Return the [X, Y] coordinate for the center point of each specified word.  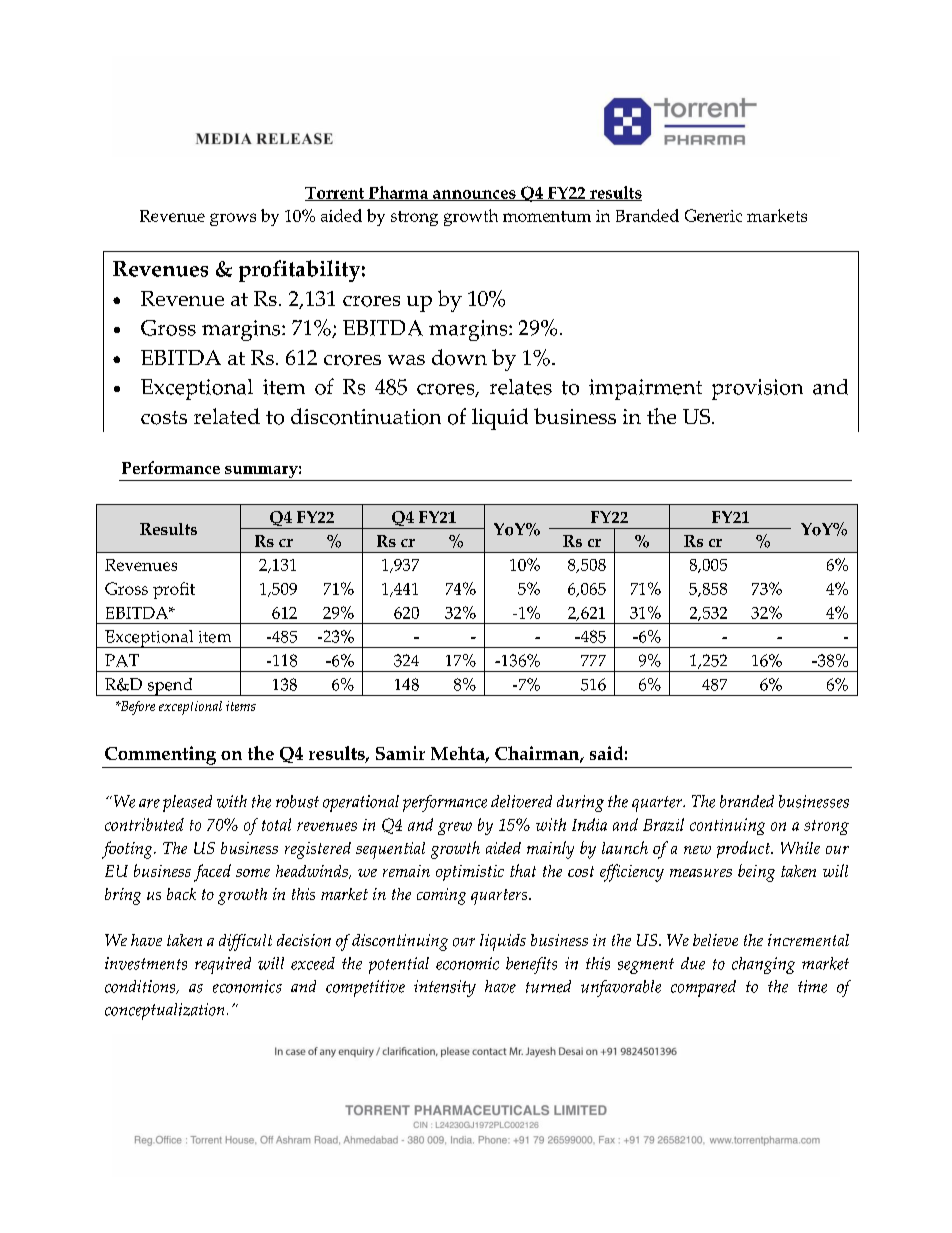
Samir [400, 753]
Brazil [663, 824]
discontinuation [366, 416]
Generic [713, 215]
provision [757, 389]
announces [474, 195]
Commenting [160, 755]
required [223, 965]
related [227, 416]
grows [233, 219]
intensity [445, 988]
